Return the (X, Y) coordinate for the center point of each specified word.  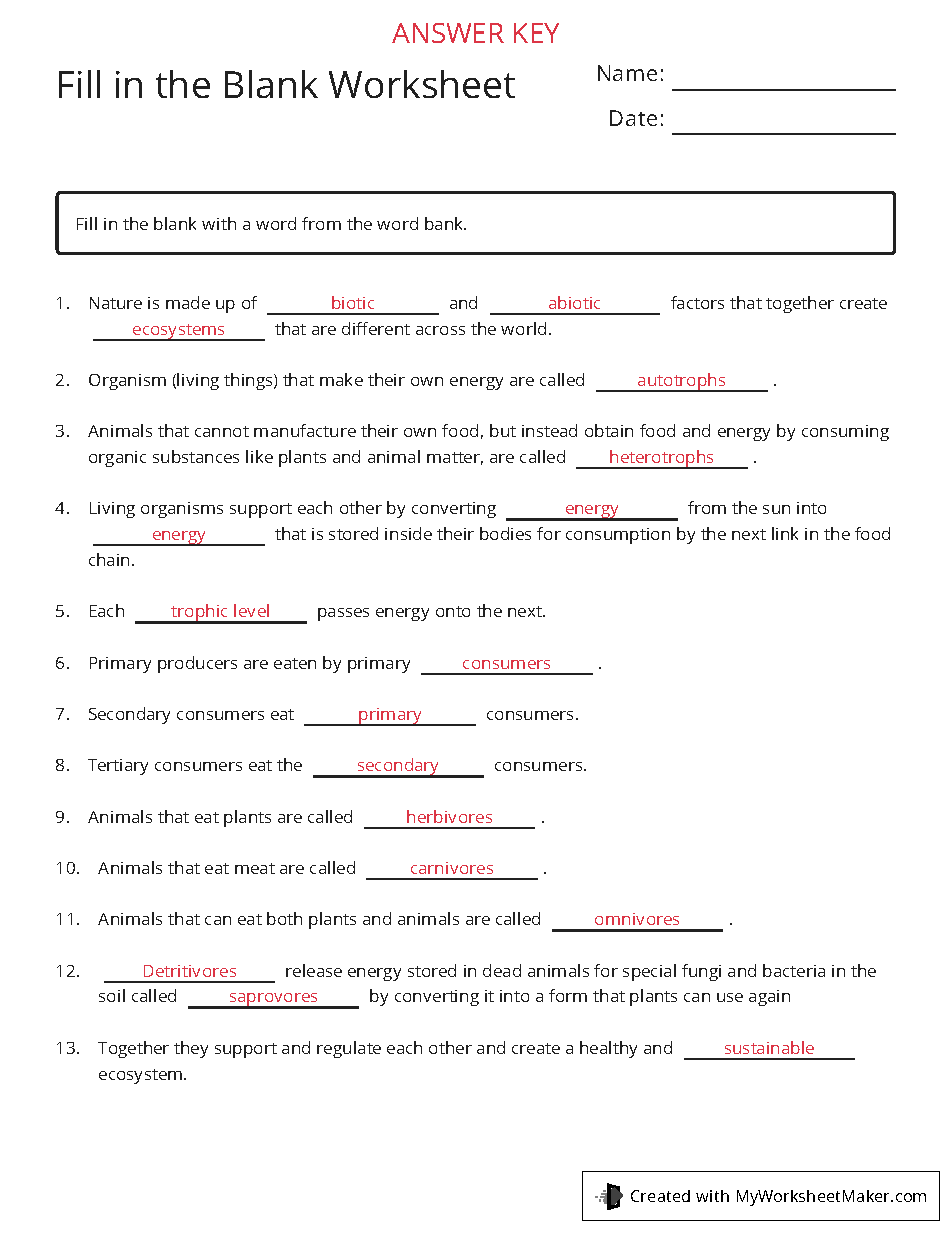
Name (627, 73)
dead (502, 970)
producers (197, 664)
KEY (536, 33)
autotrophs (682, 382)
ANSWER (448, 33)
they (191, 1049)
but (503, 430)
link (785, 533)
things (249, 381)
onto (453, 611)
